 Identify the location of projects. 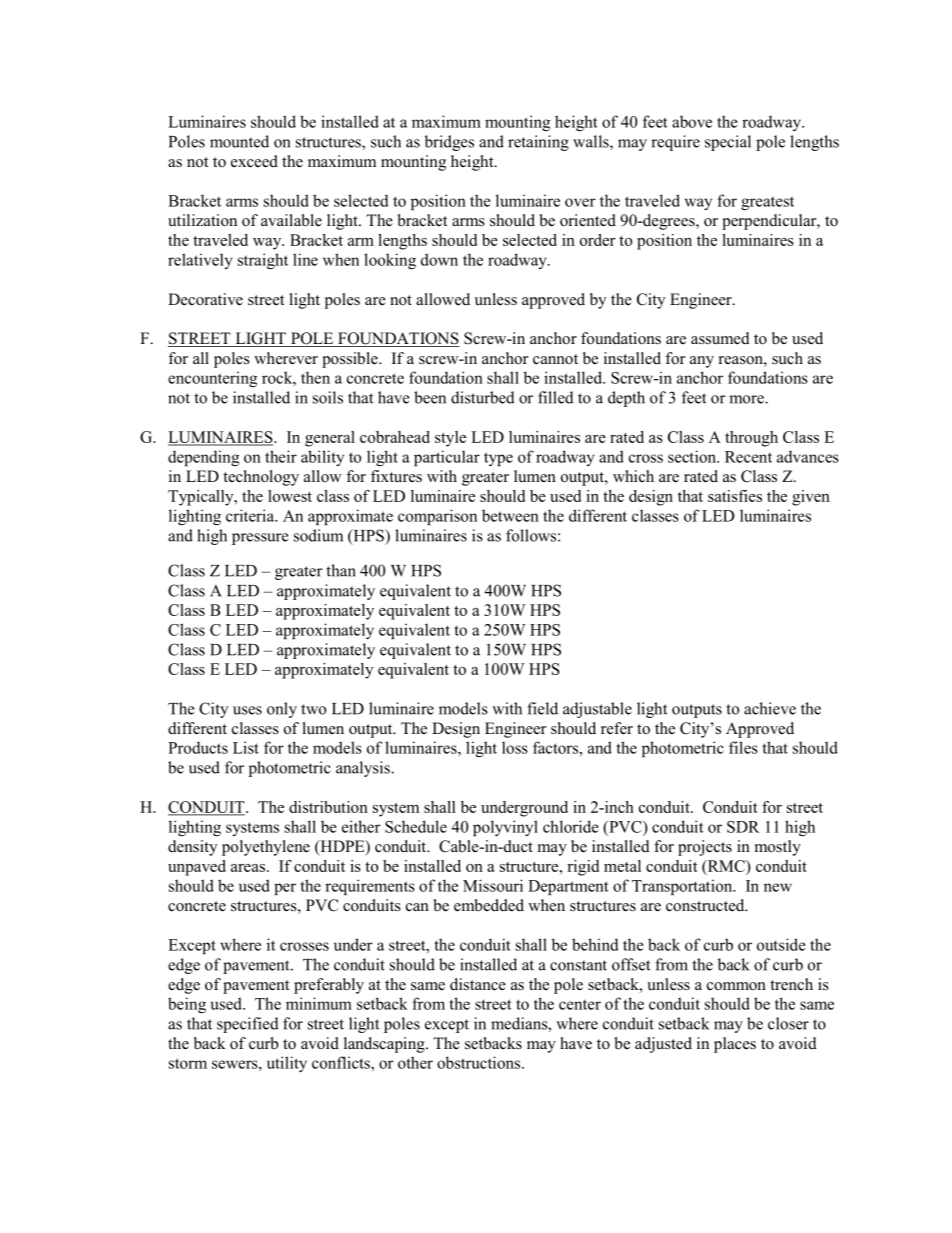
(705, 848).
